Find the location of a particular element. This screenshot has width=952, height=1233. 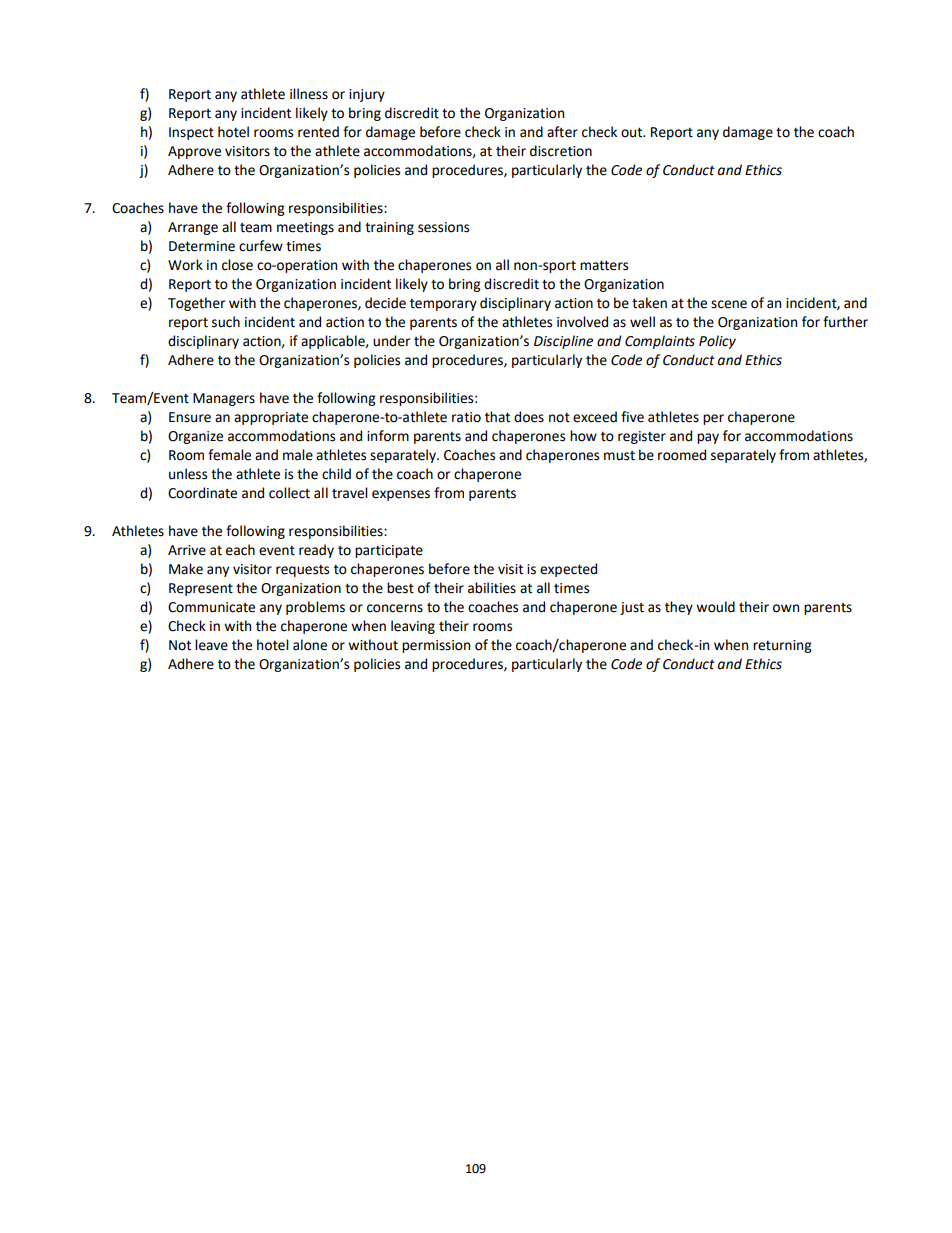

how is located at coordinates (583, 436).
